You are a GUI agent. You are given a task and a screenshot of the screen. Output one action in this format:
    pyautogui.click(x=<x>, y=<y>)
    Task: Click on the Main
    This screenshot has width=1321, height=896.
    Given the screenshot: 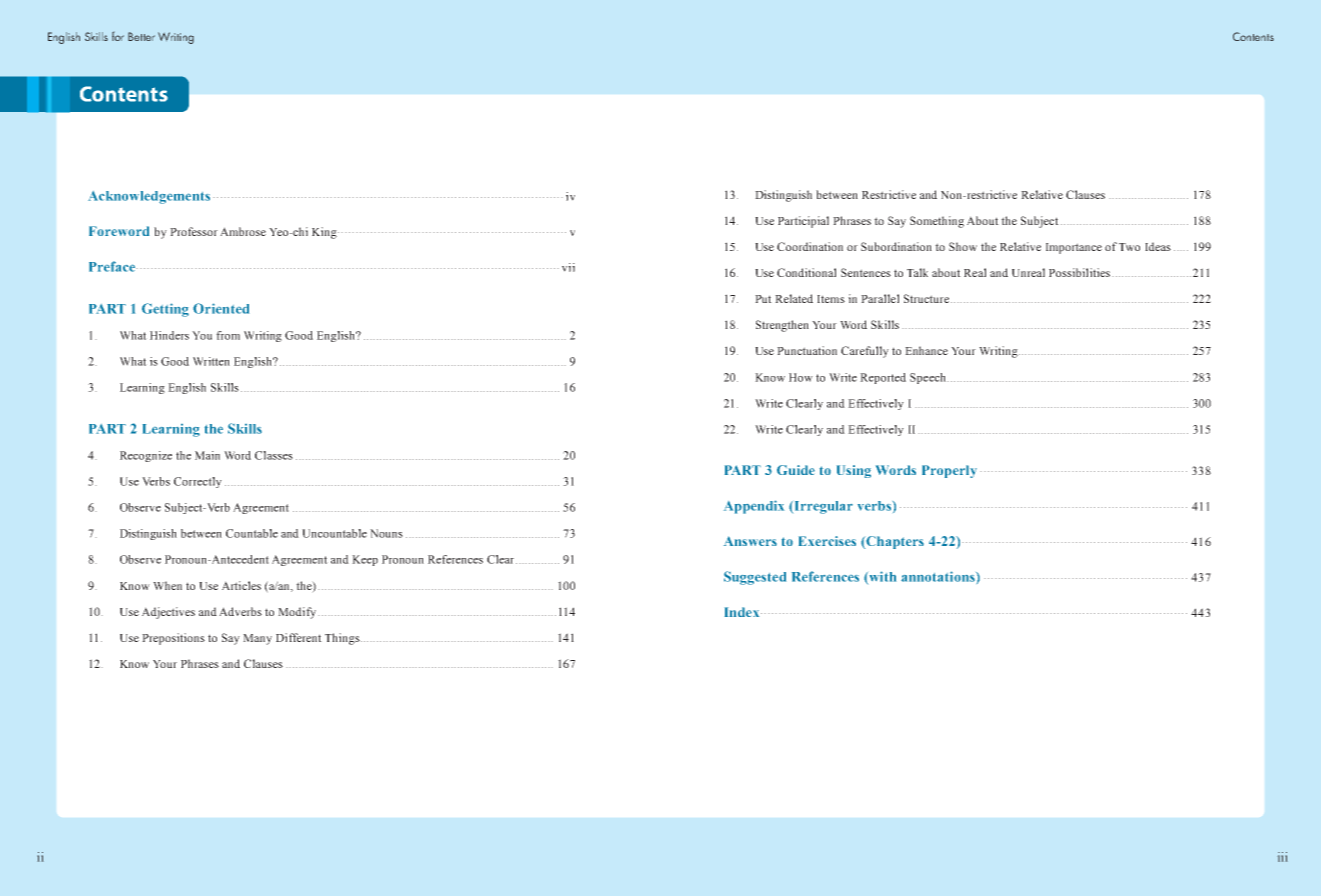 What is the action you would take?
    pyautogui.click(x=207, y=455)
